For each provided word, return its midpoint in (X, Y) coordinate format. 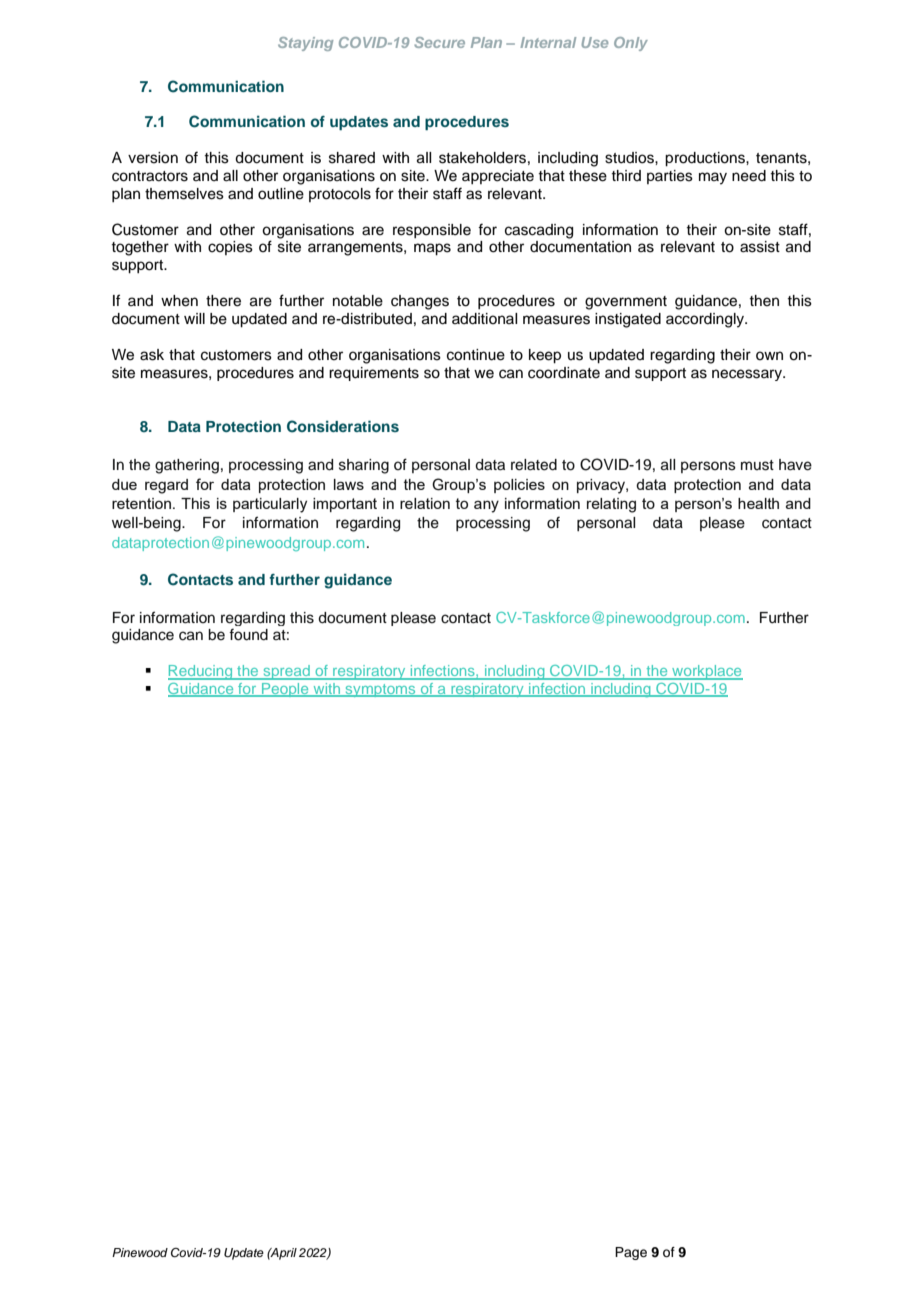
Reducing (201, 672)
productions (706, 159)
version (153, 158)
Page (631, 1253)
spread (286, 672)
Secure (439, 42)
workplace (706, 672)
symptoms (380, 690)
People (285, 690)
